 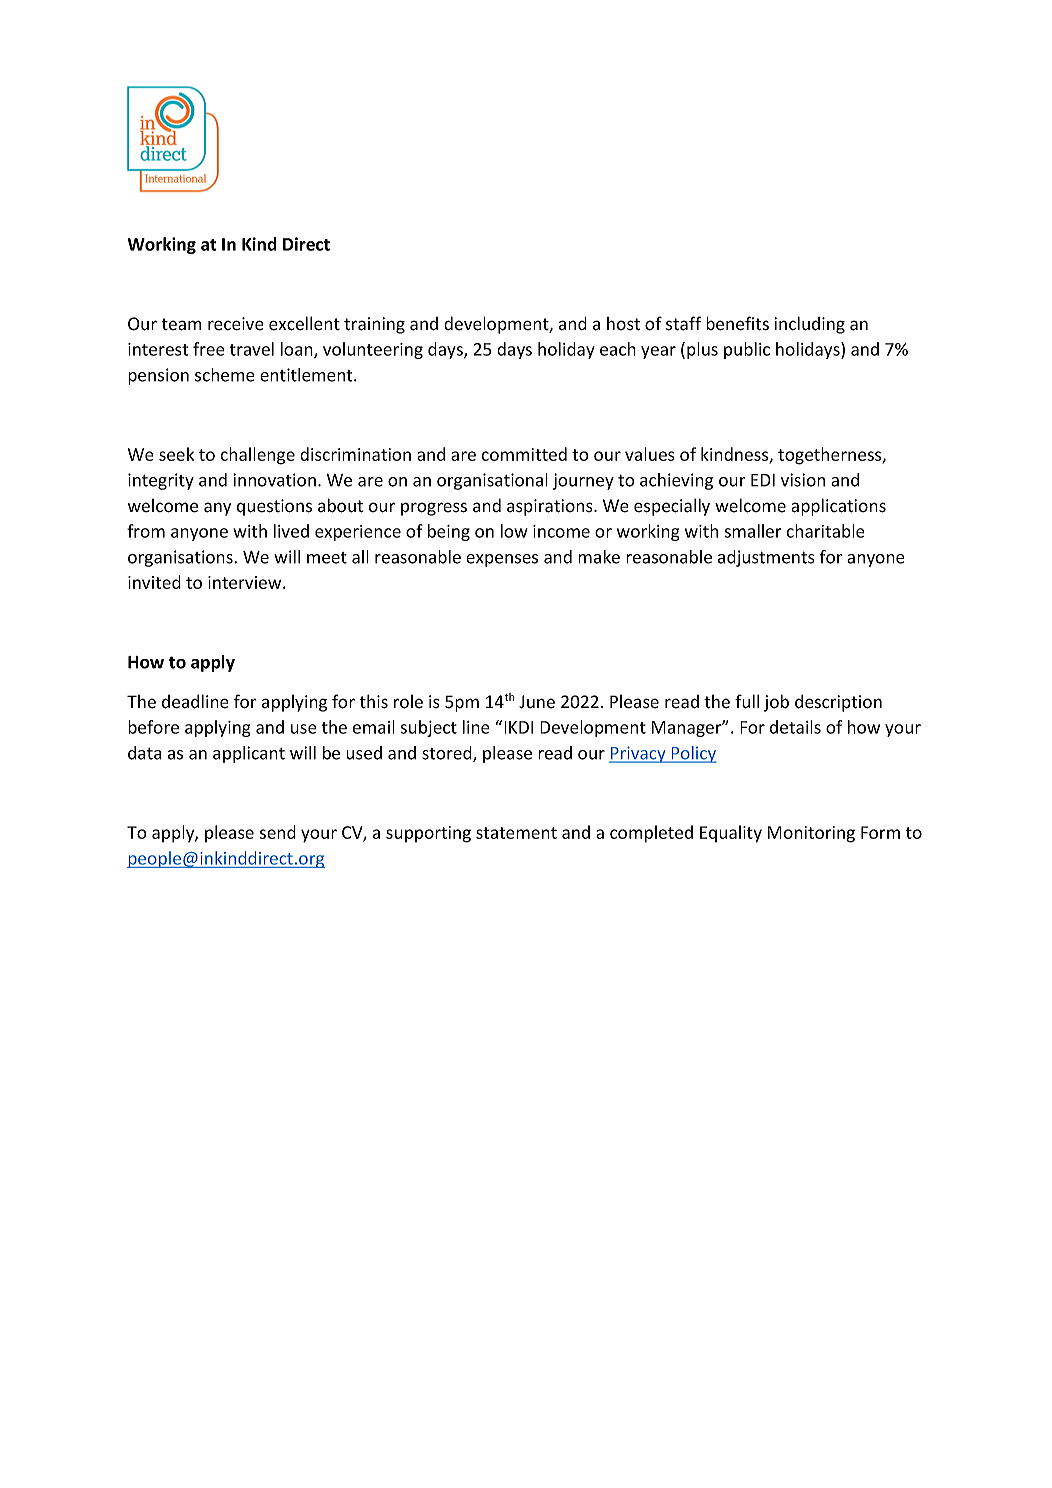 What do you see at coordinates (252, 349) in the screenshot?
I see `travel` at bounding box center [252, 349].
